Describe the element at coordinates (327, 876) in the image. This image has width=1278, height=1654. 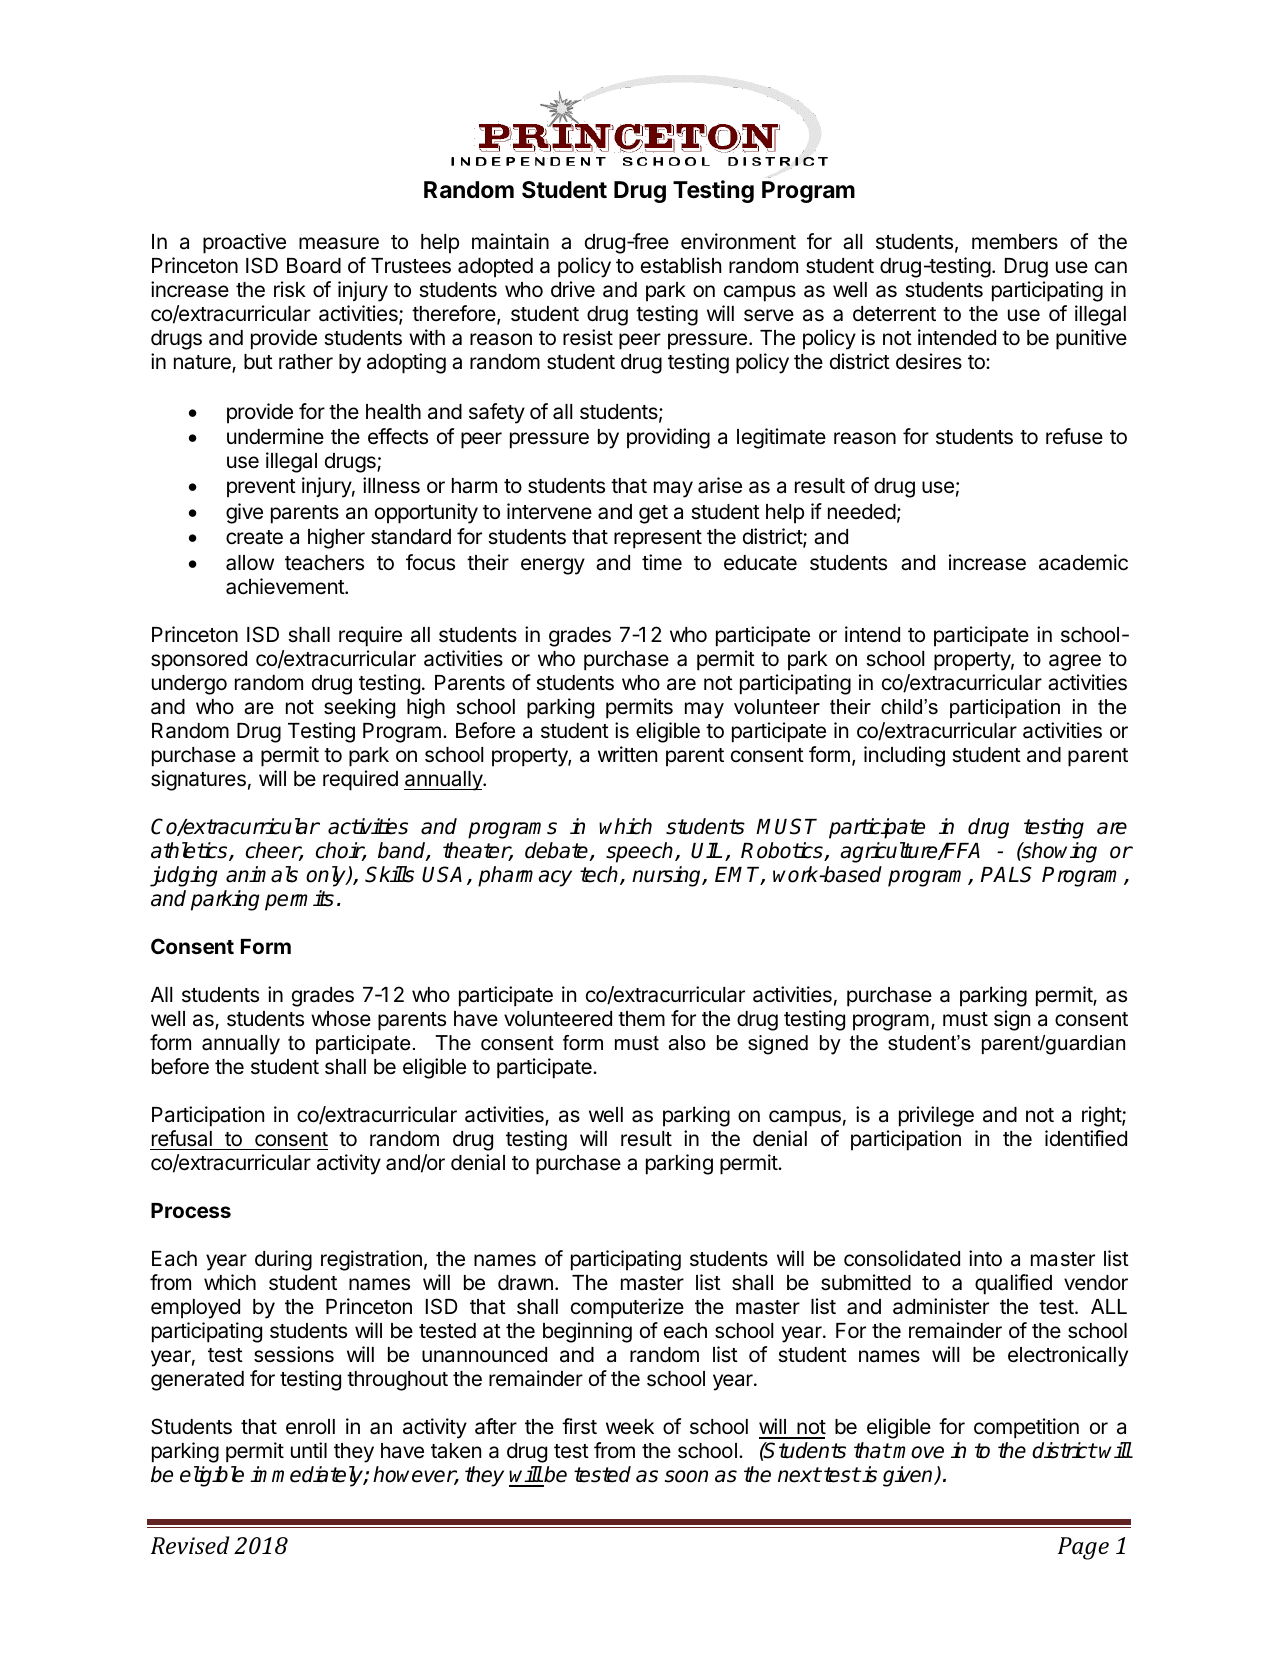
I see `only` at that location.
